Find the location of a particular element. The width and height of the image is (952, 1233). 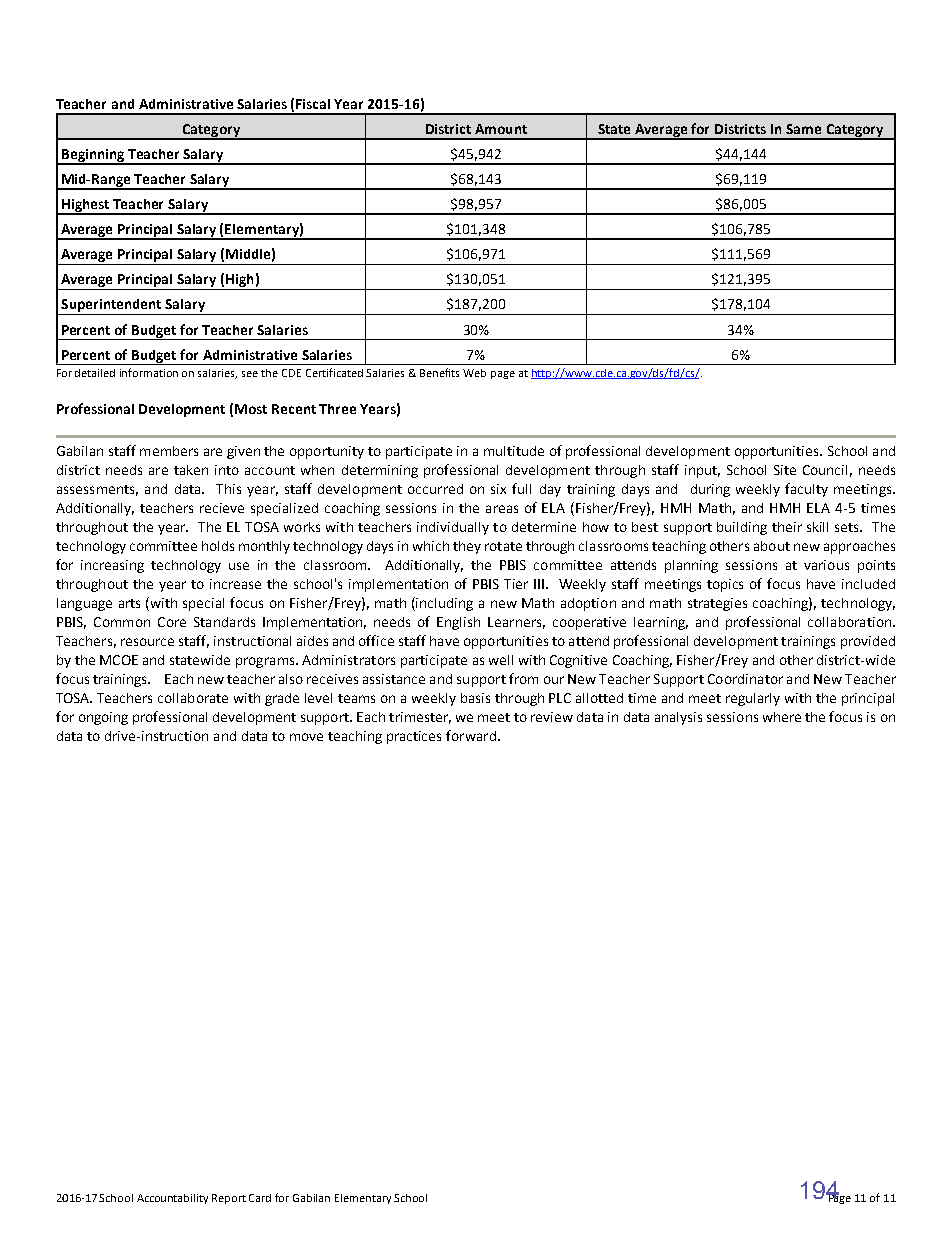

resource is located at coordinates (147, 642).
